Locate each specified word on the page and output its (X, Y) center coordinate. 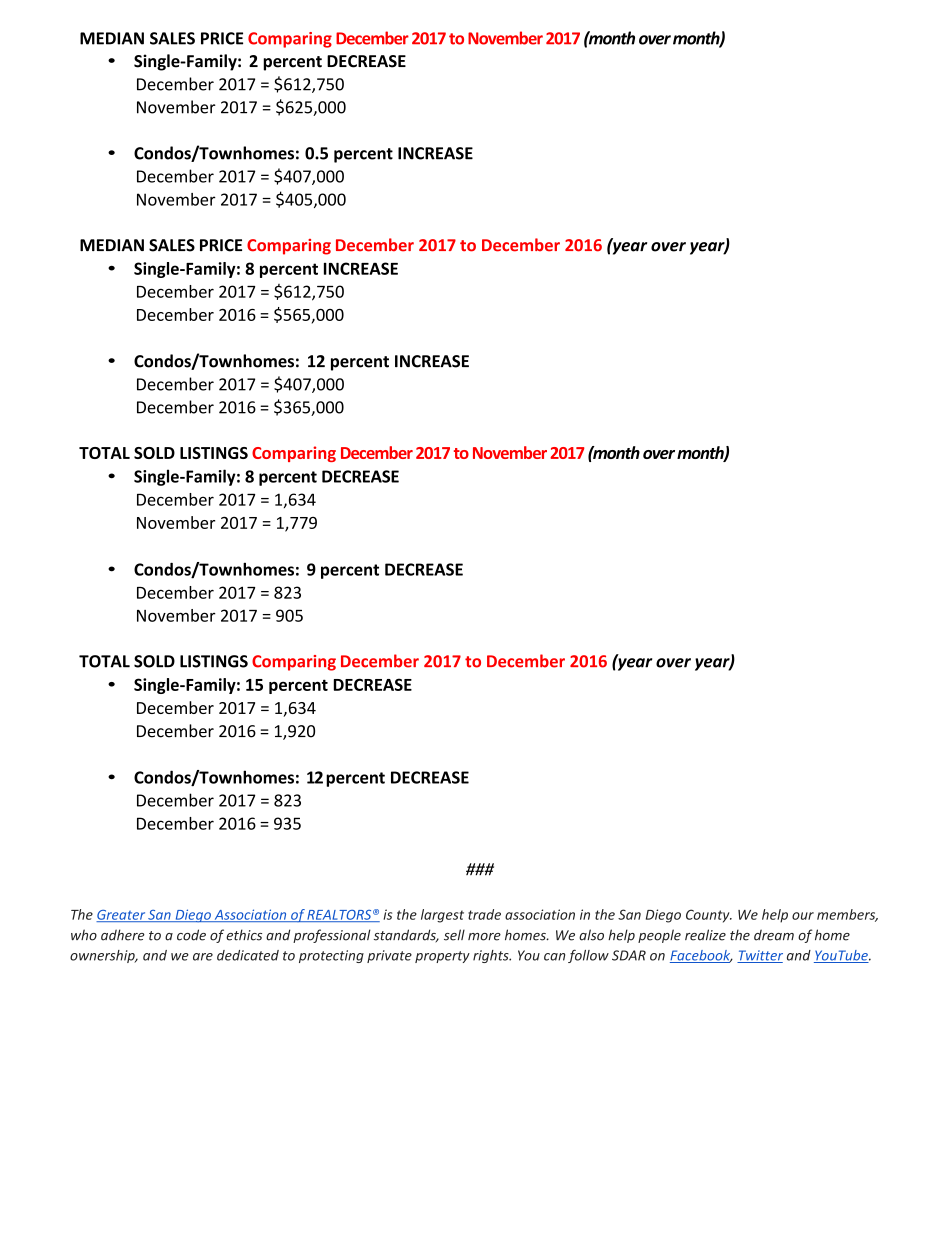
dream (774, 935)
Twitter (760, 956)
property (442, 957)
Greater (121, 916)
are (203, 957)
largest (442, 916)
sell (454, 935)
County (709, 916)
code (191, 935)
